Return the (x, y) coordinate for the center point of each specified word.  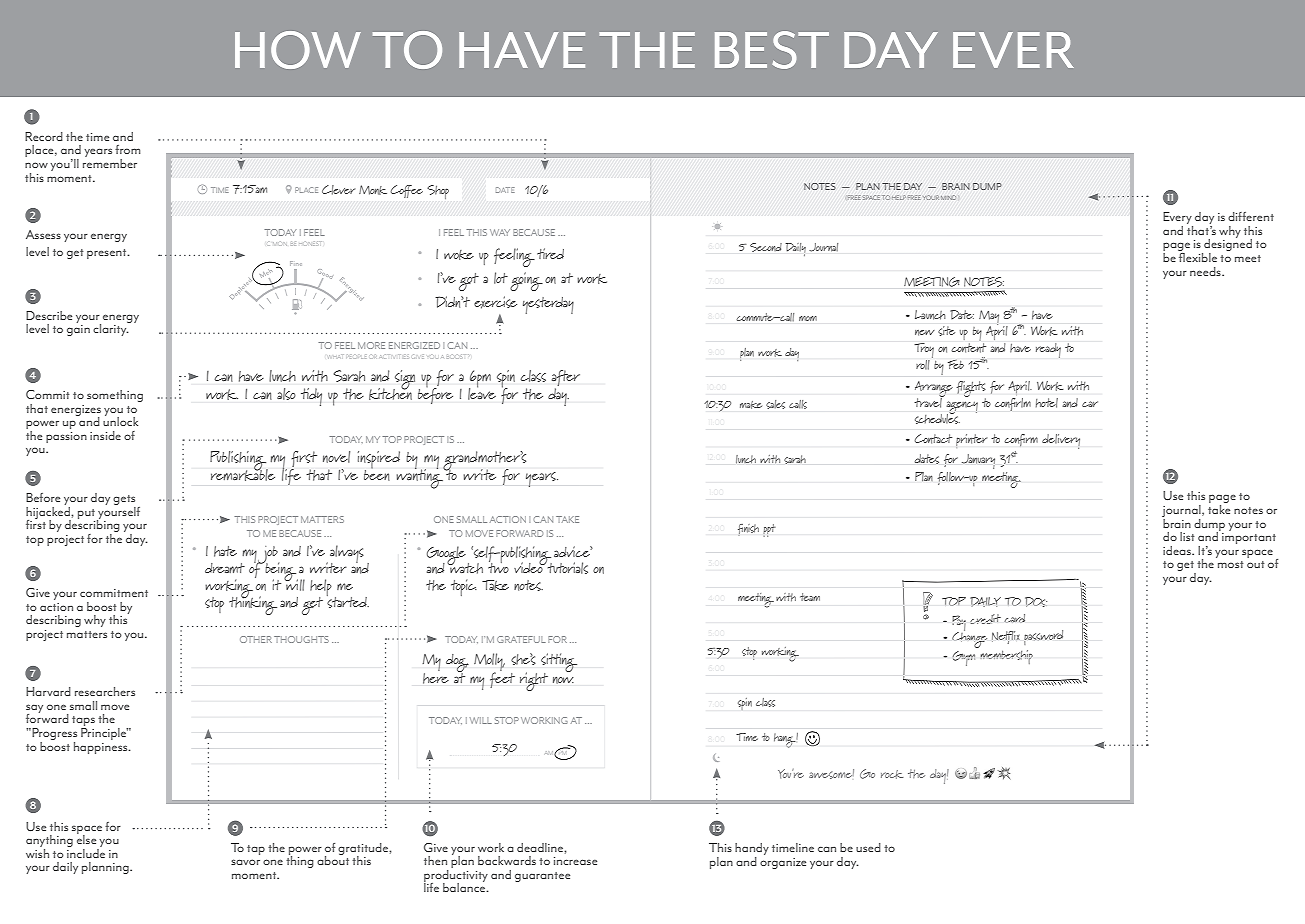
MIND (948, 197)
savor (245, 862)
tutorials (566, 567)
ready (1048, 350)
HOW (298, 50)
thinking (253, 604)
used (868, 847)
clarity (111, 329)
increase (575, 861)
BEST (772, 50)
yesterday (548, 305)
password (1043, 637)
